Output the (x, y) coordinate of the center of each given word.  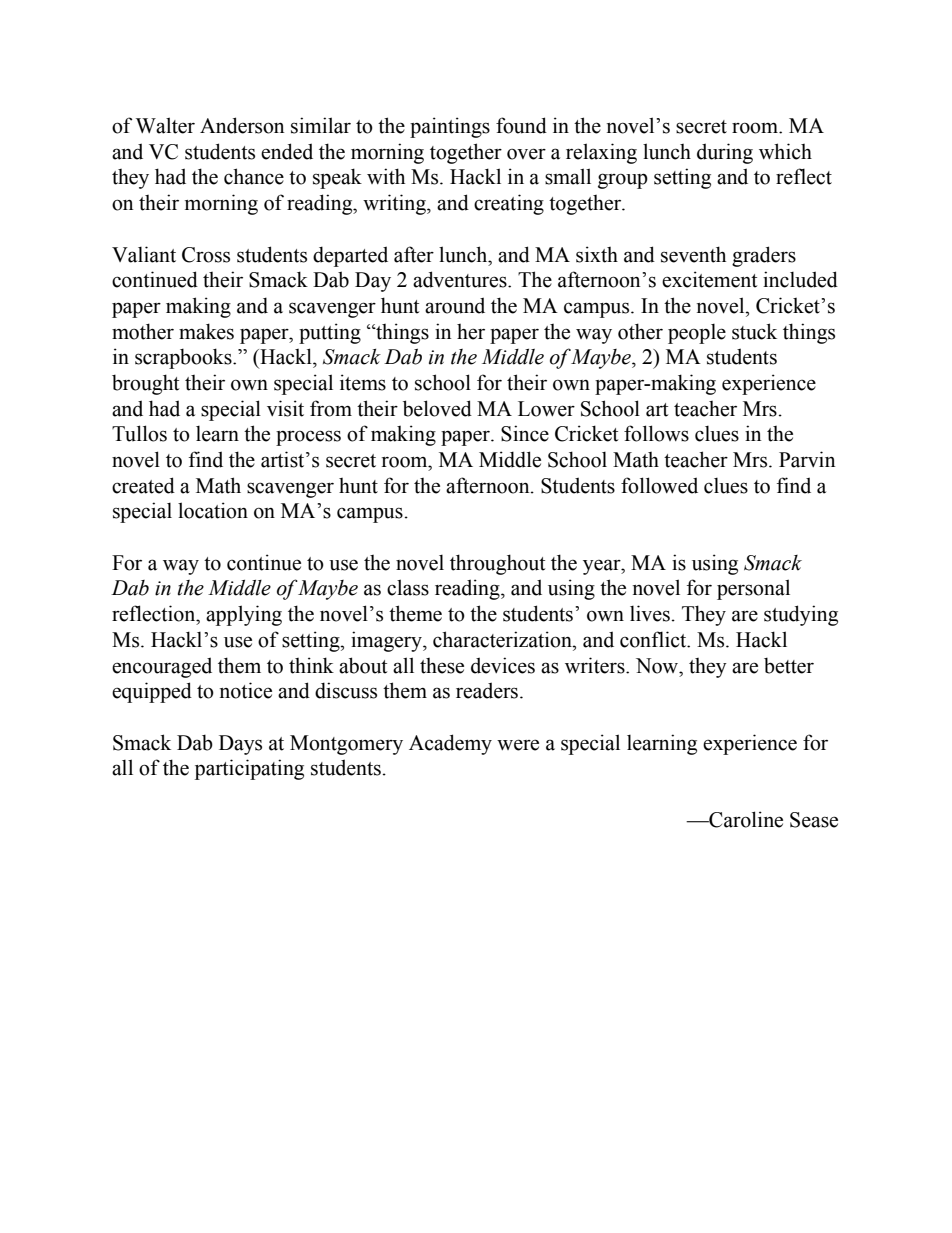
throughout (497, 564)
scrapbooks (184, 358)
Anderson (242, 125)
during (725, 153)
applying (244, 615)
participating (249, 769)
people (697, 333)
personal (753, 589)
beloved (437, 408)
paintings (450, 127)
